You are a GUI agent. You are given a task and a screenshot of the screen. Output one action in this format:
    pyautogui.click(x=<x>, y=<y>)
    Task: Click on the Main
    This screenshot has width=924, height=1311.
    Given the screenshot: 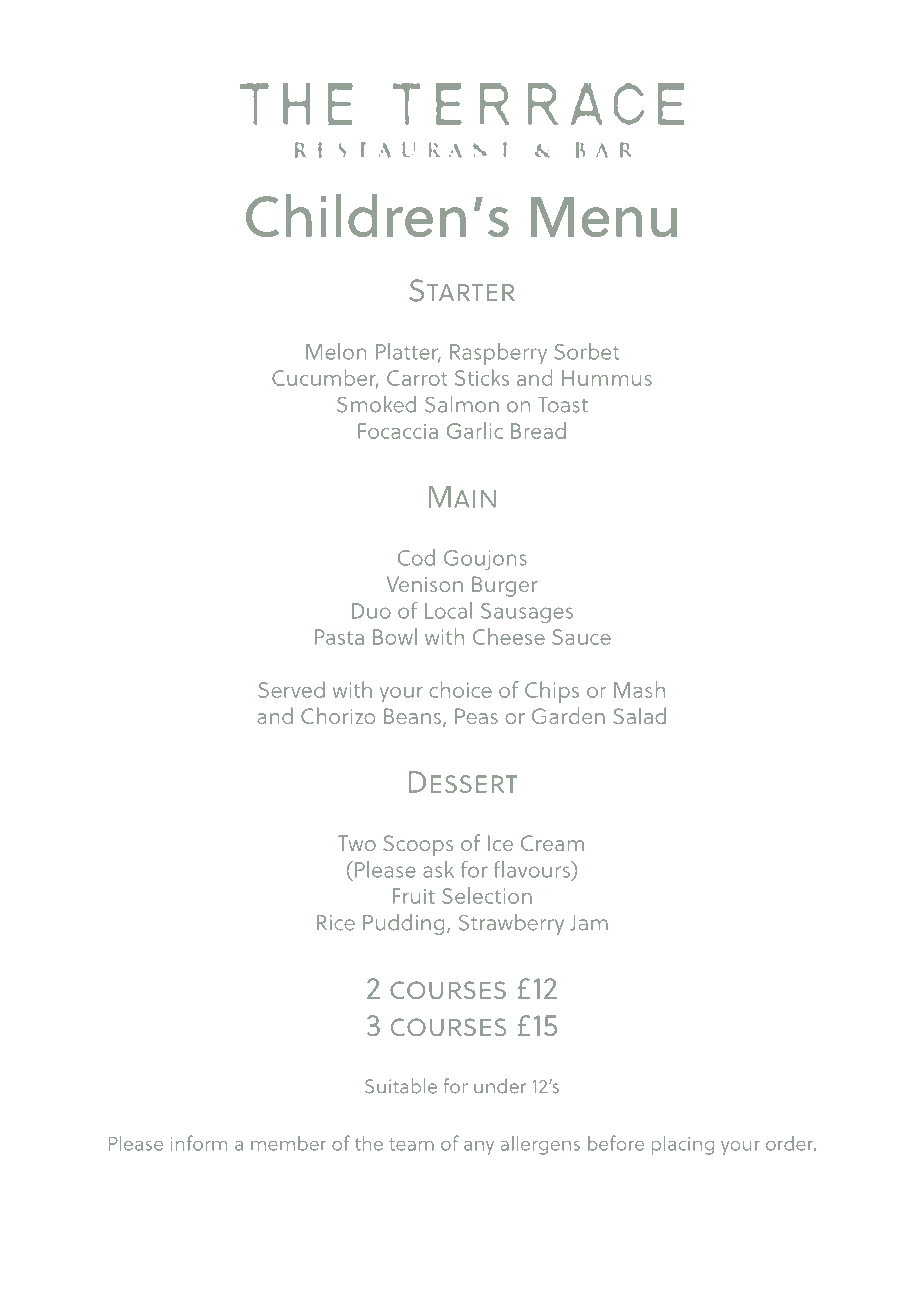 What is the action you would take?
    pyautogui.click(x=462, y=497)
